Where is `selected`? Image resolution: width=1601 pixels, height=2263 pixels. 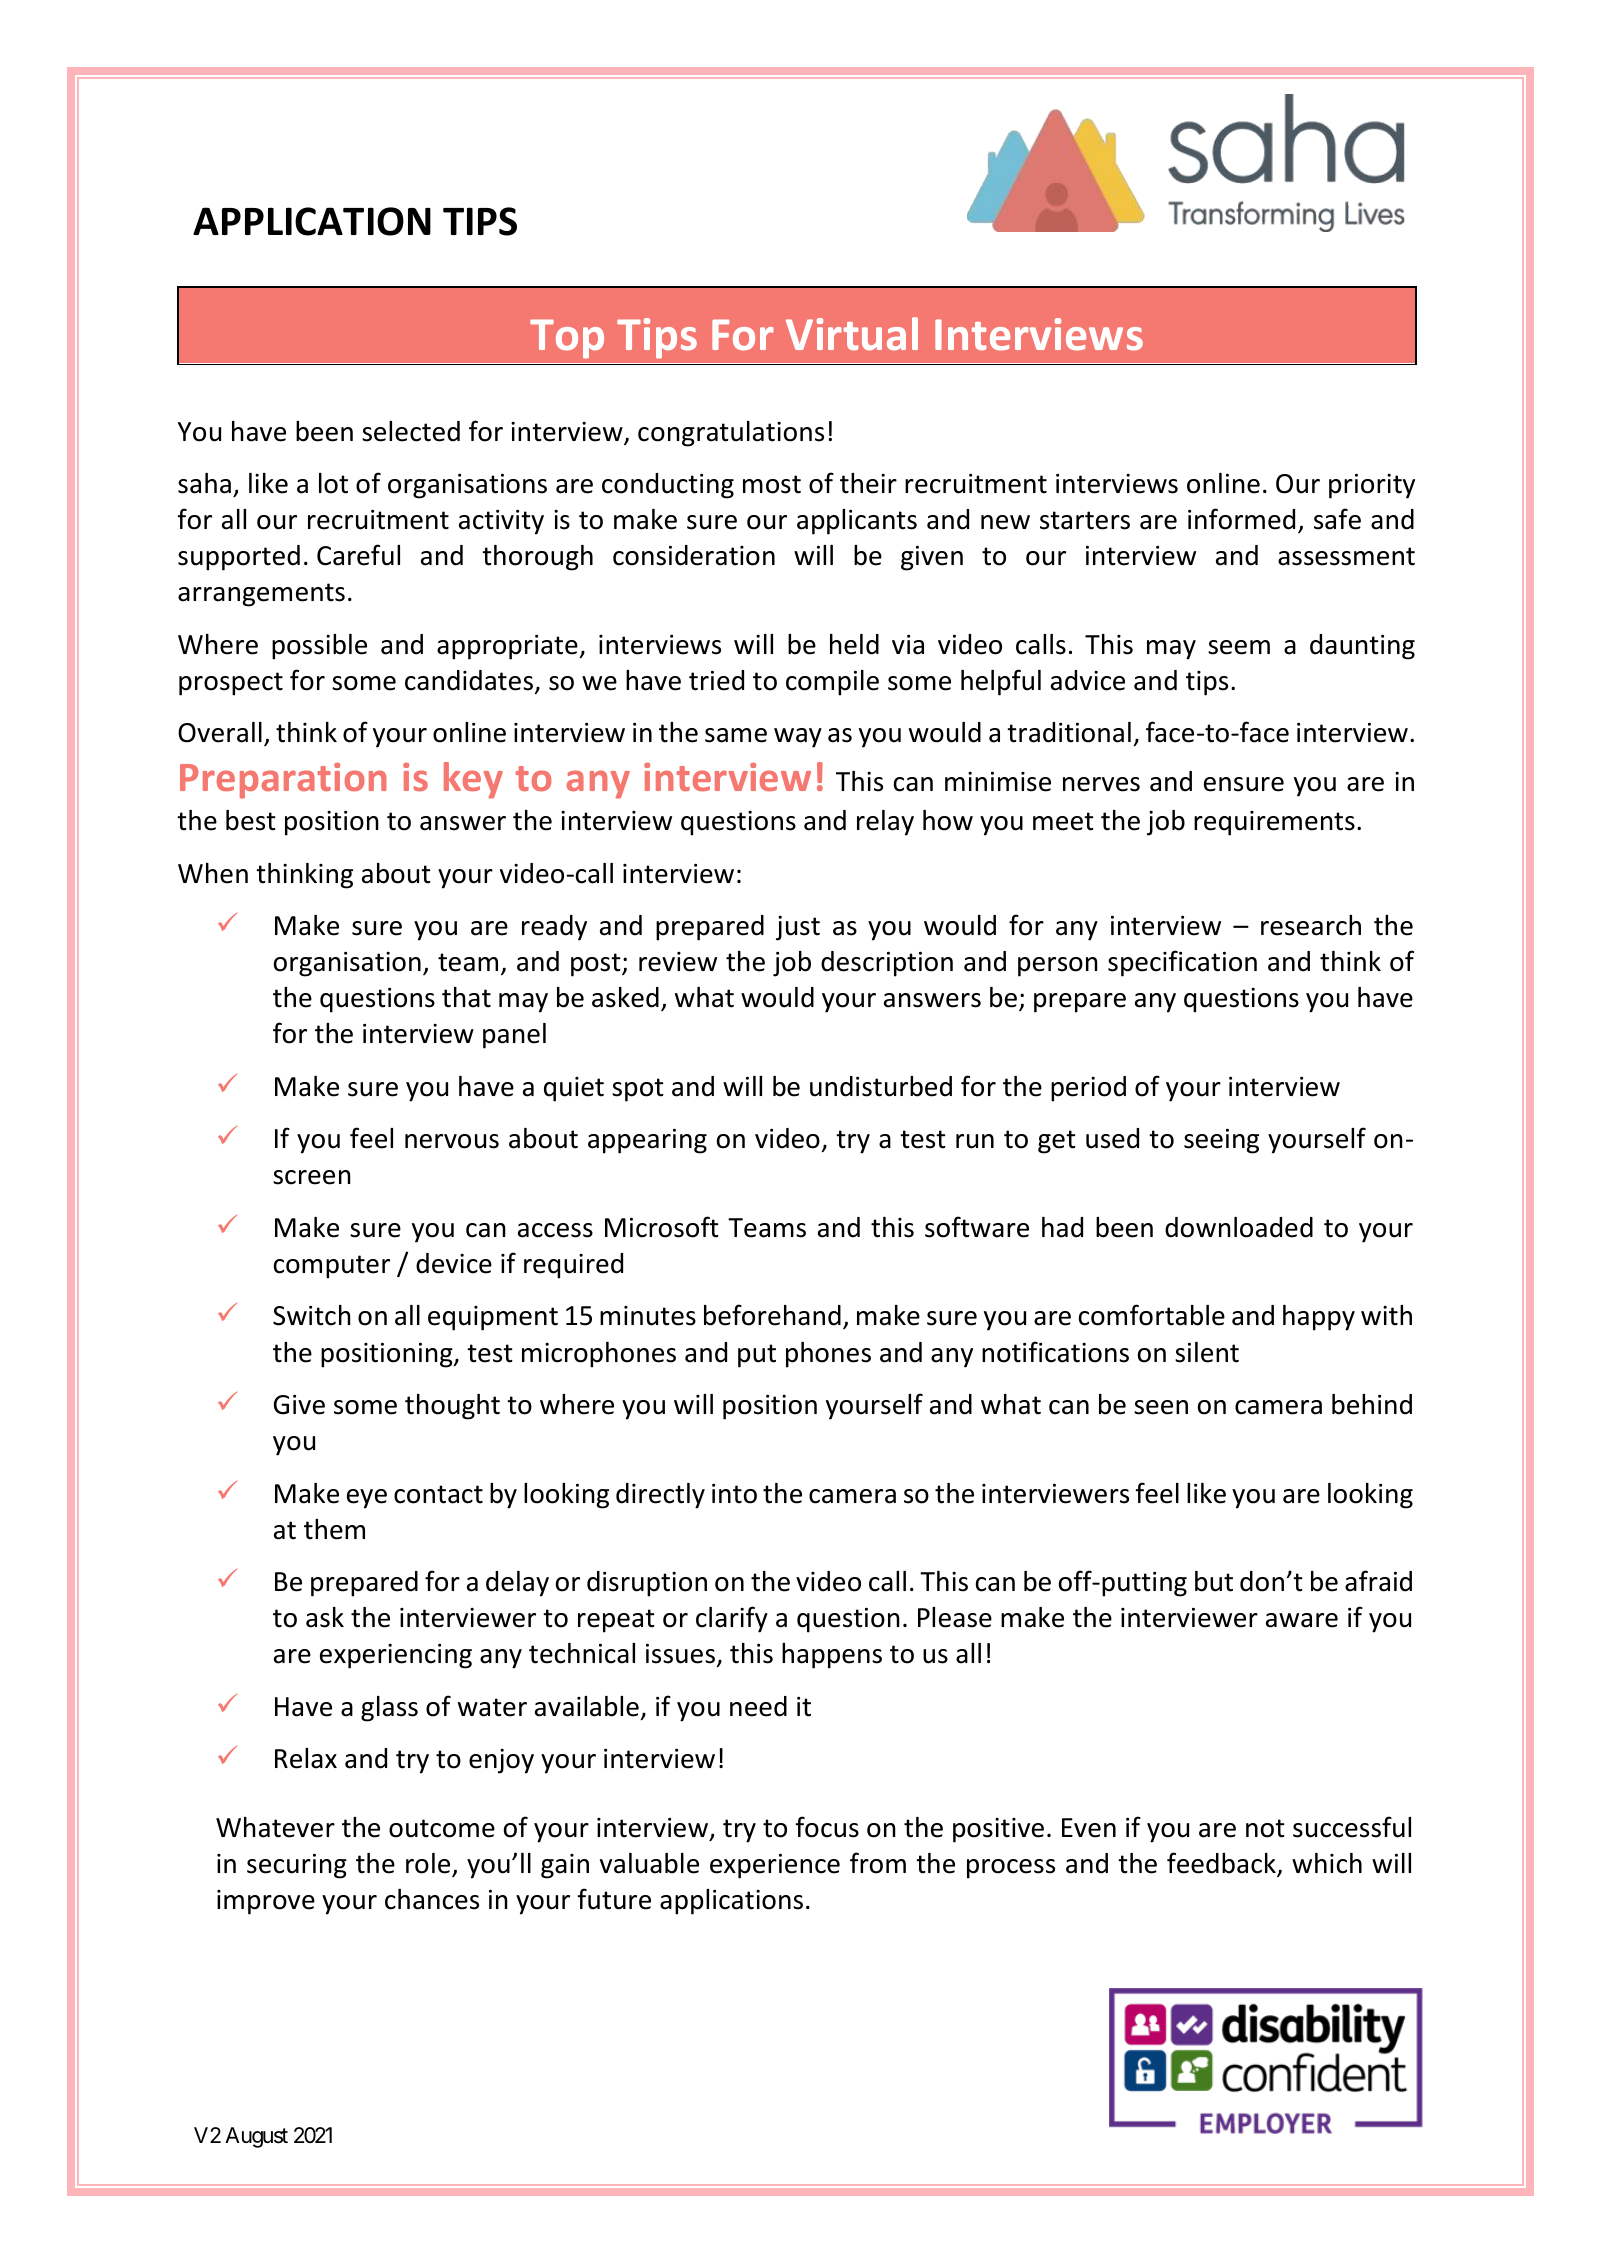
selected is located at coordinates (411, 431).
